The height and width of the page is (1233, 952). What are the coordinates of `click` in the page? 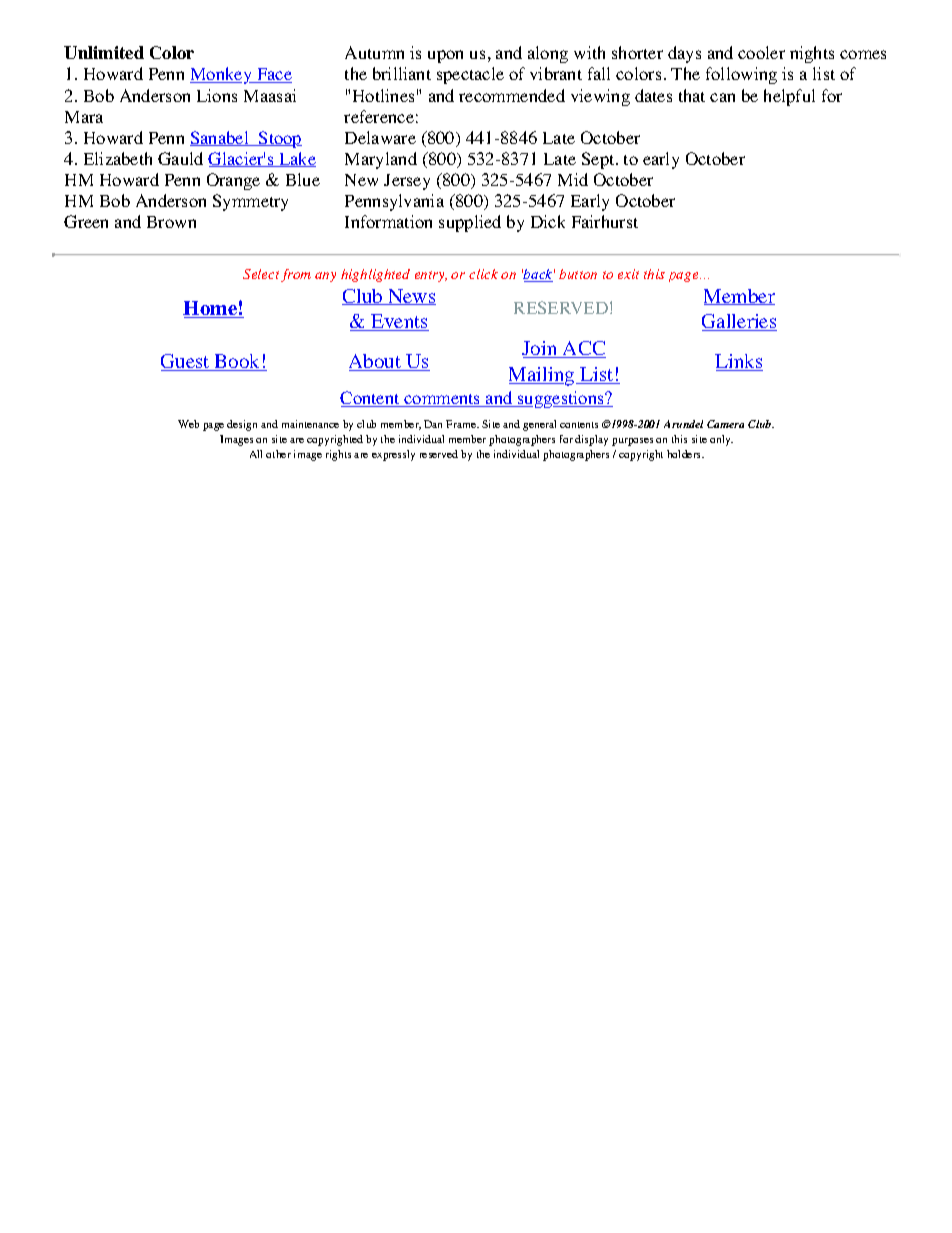 It's located at (483, 274).
